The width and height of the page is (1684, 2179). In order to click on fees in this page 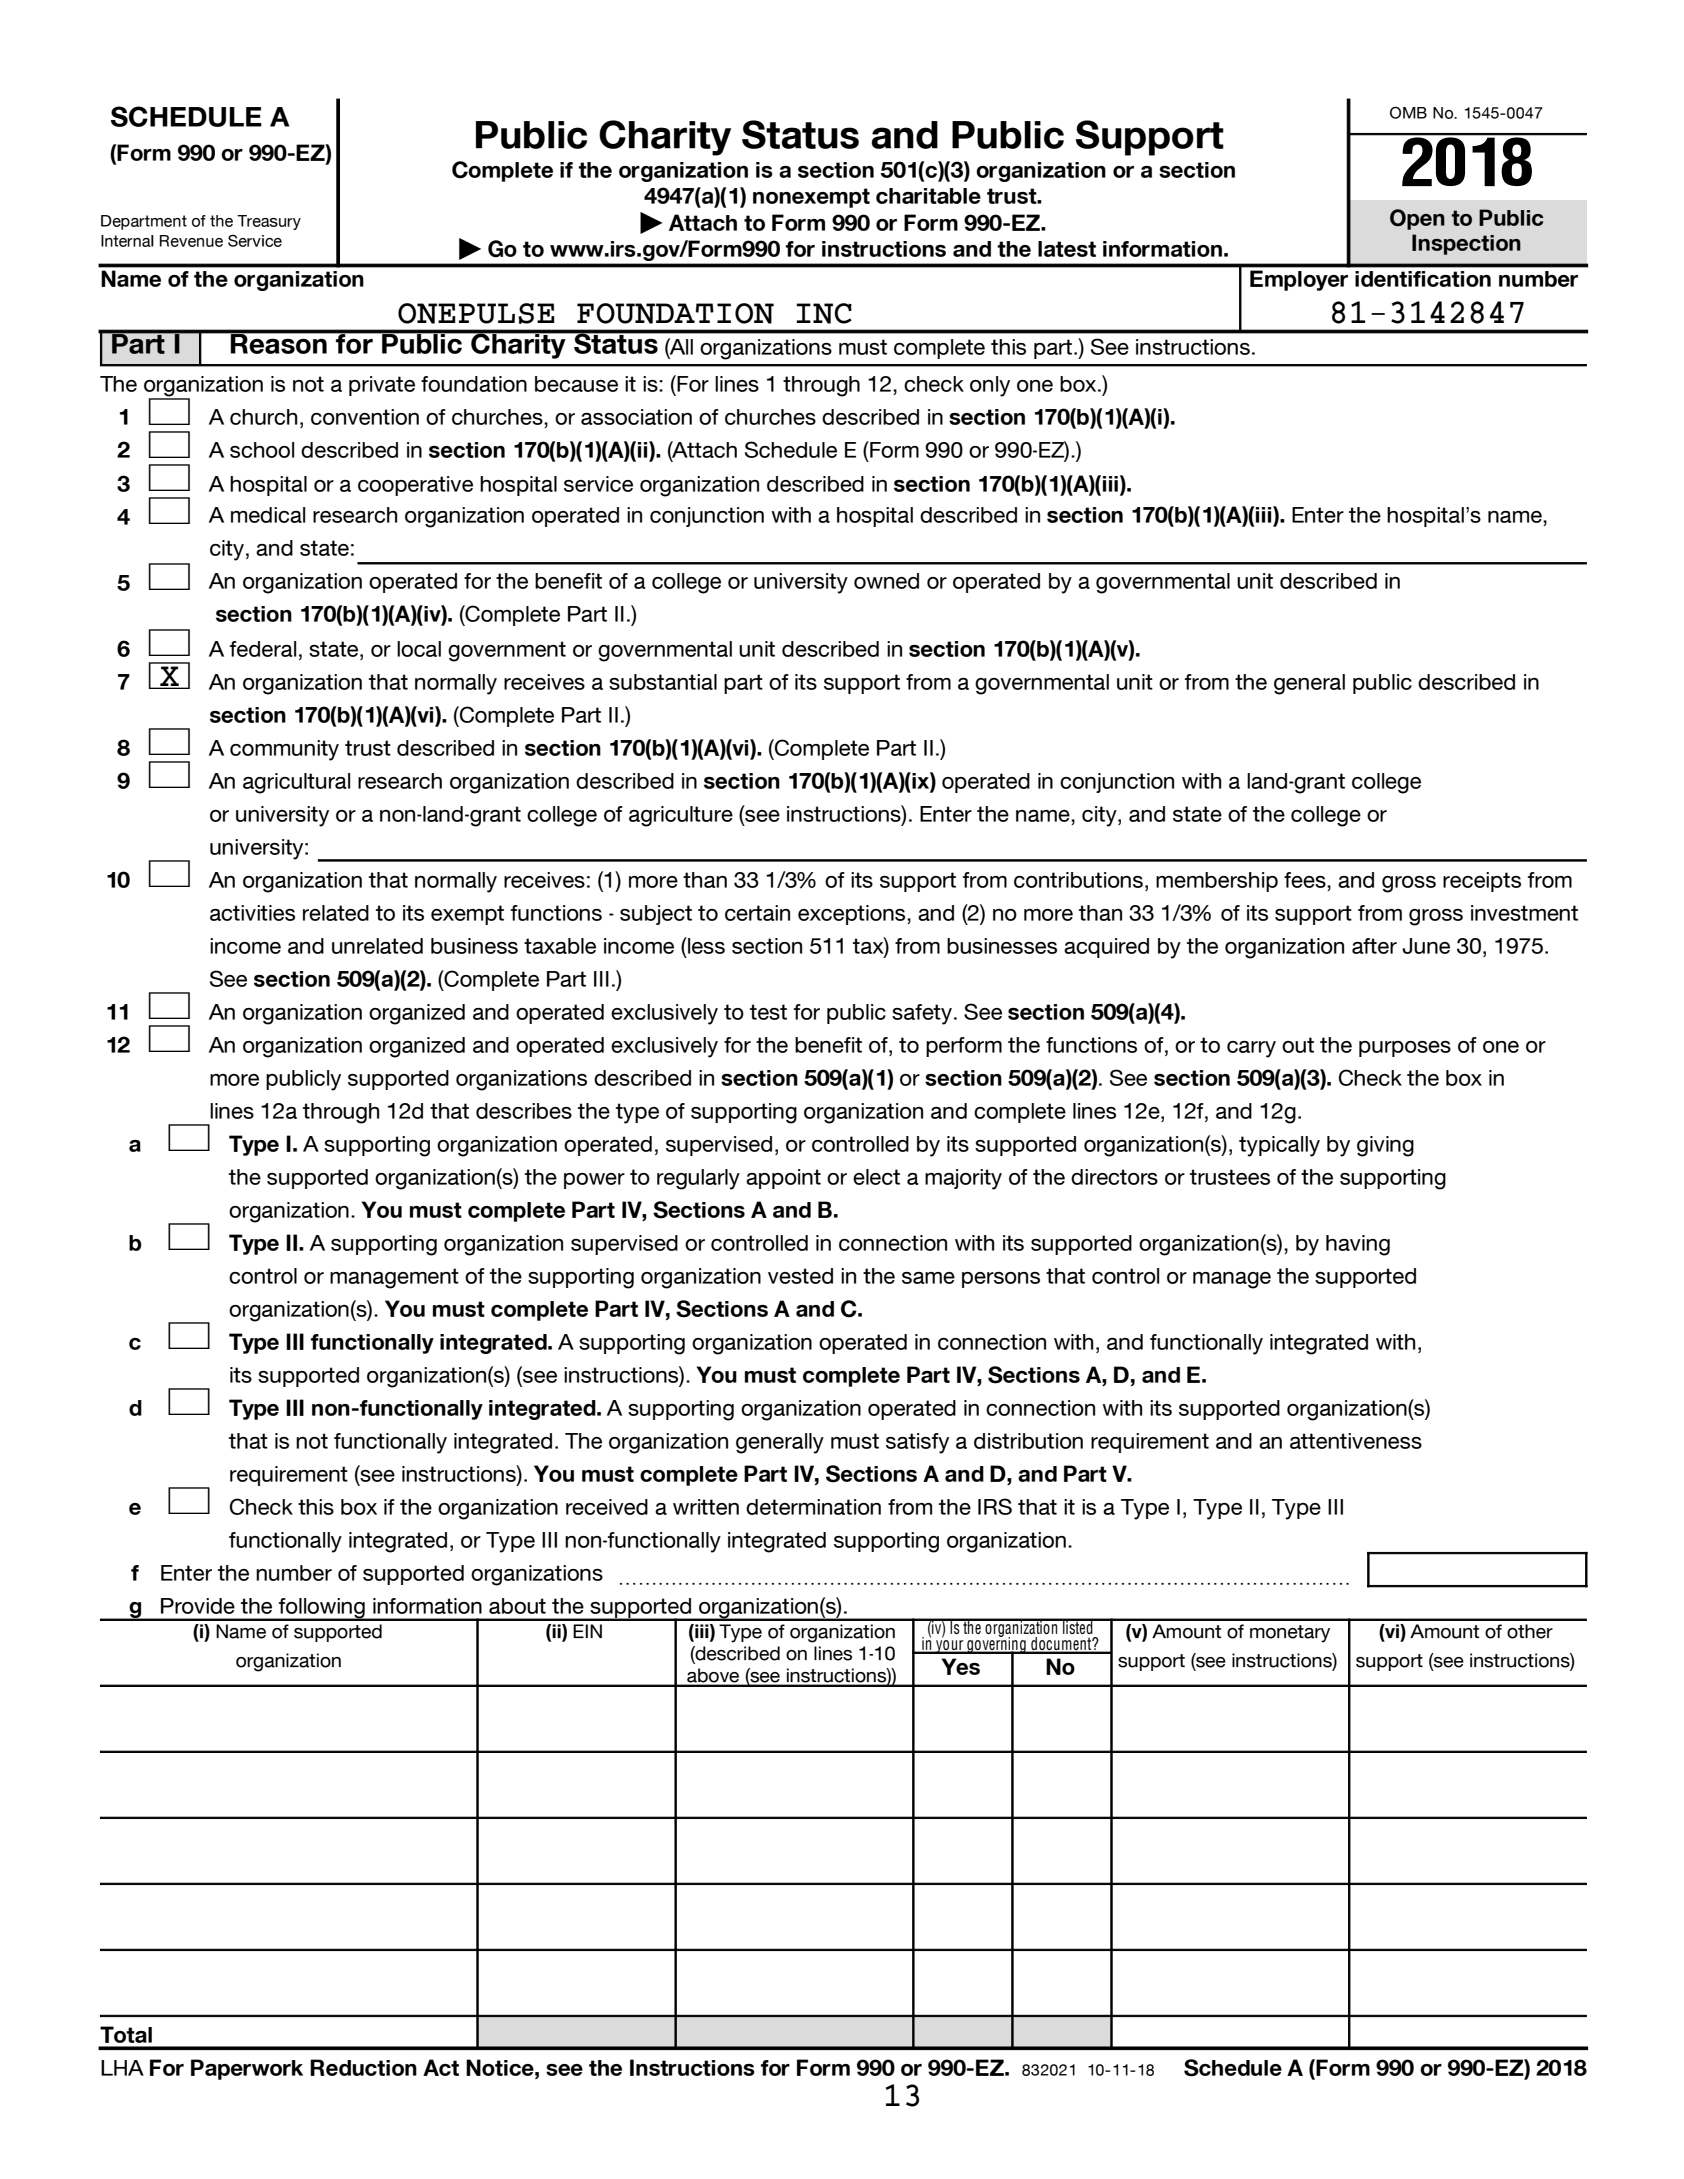, I will do `click(1306, 881)`.
